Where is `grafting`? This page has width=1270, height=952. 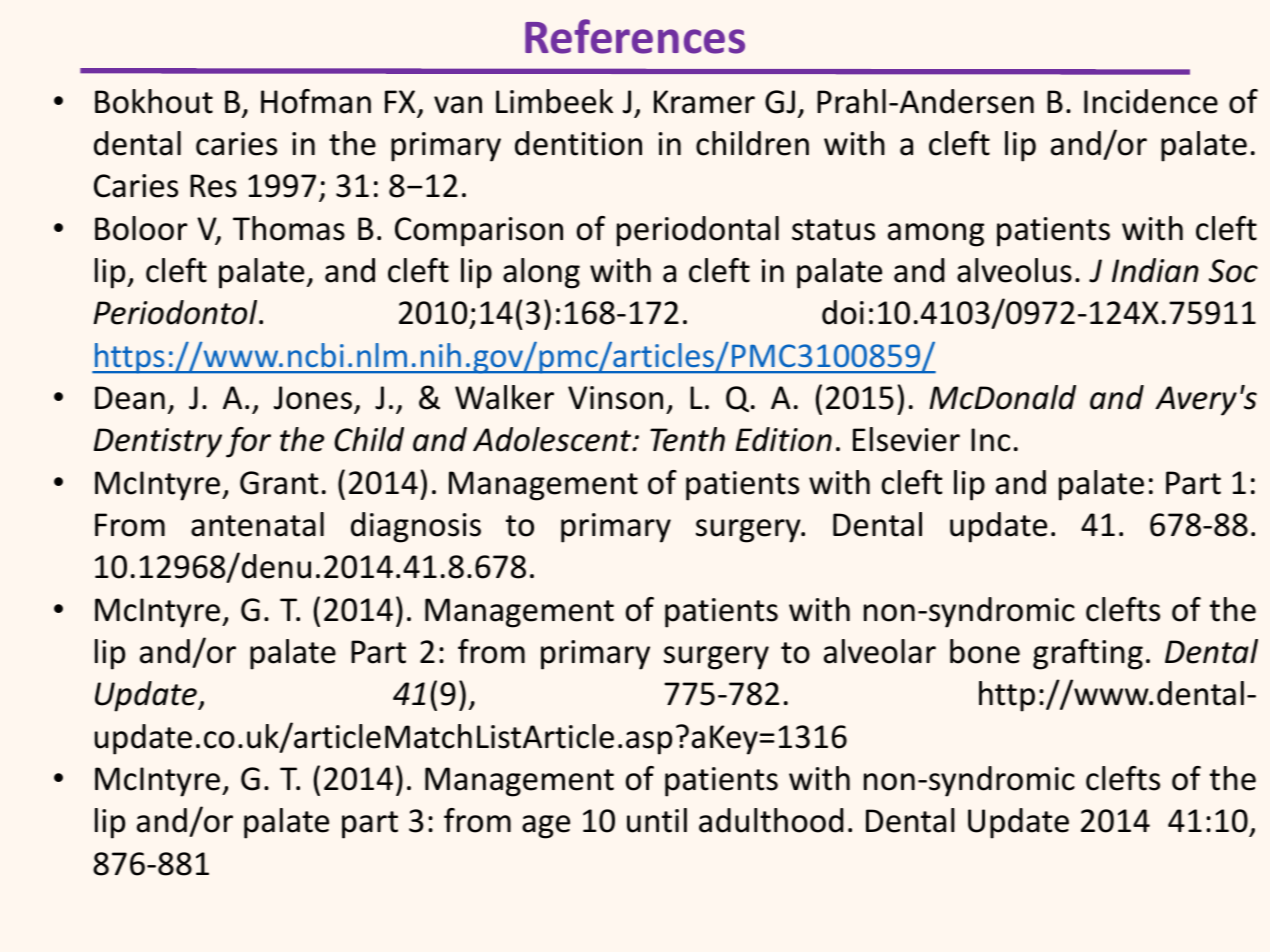 grafting is located at coordinates (1088, 654).
